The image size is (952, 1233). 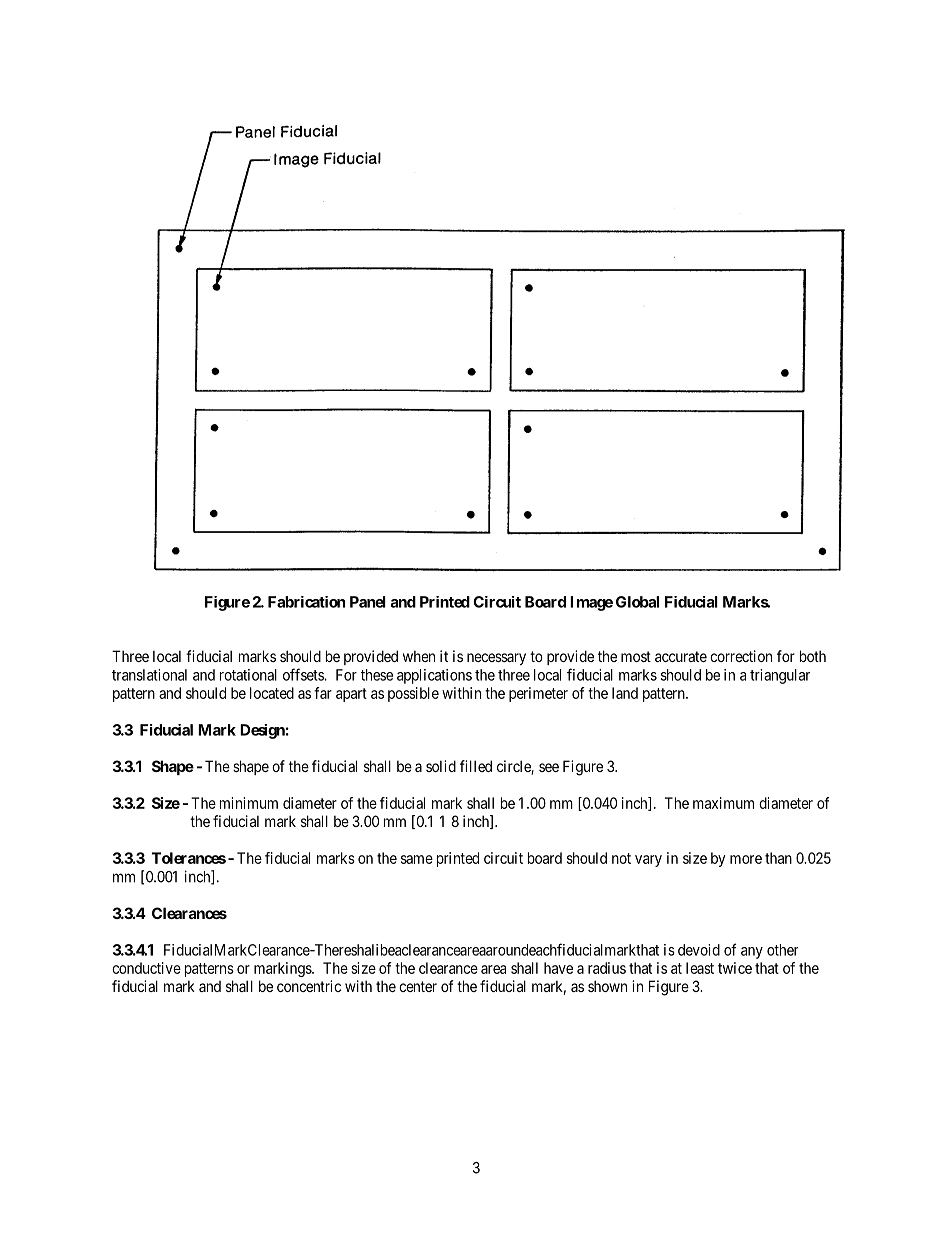 What do you see at coordinates (417, 859) in the page?
I see `same` at bounding box center [417, 859].
